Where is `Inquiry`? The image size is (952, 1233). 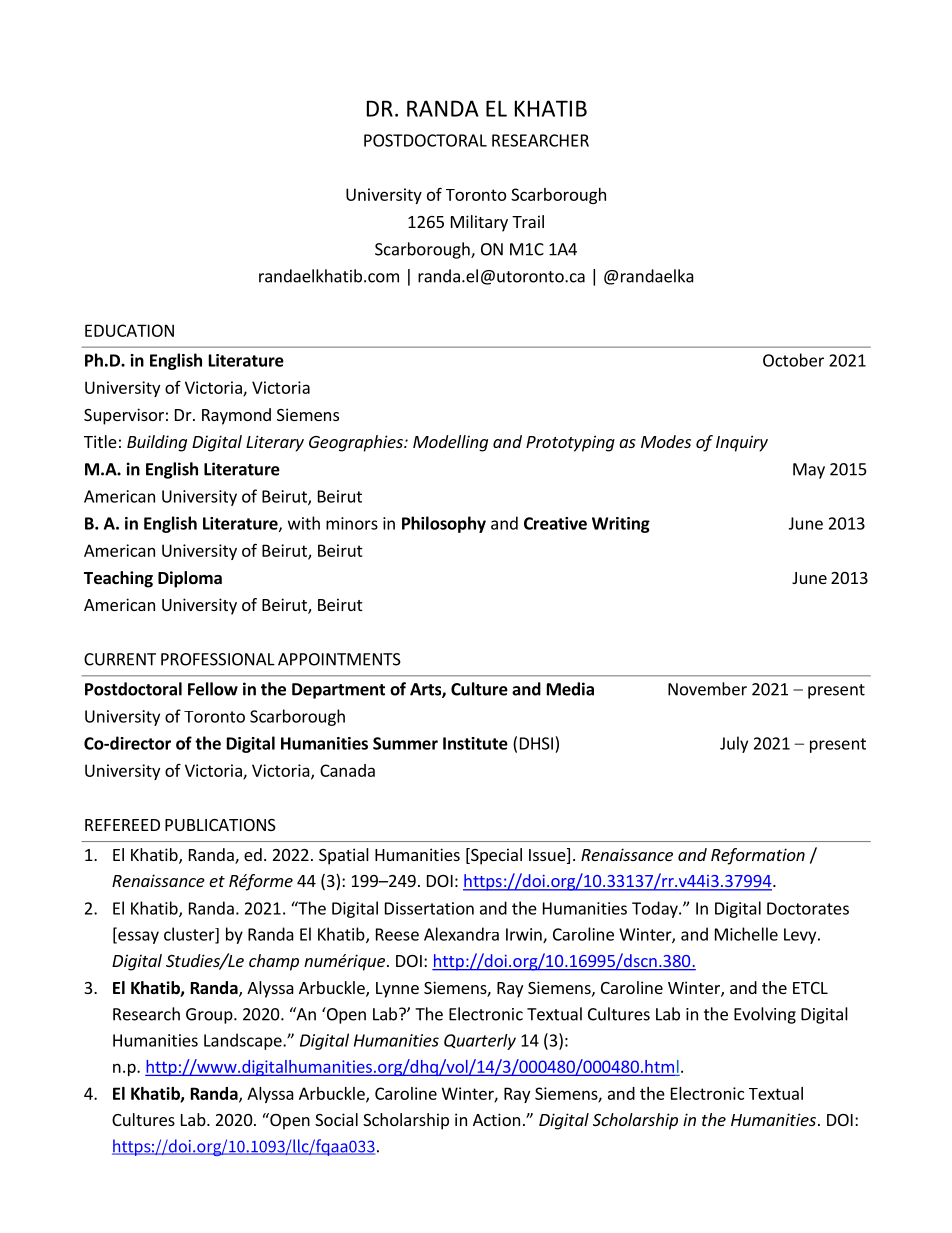 Inquiry is located at coordinates (742, 443).
